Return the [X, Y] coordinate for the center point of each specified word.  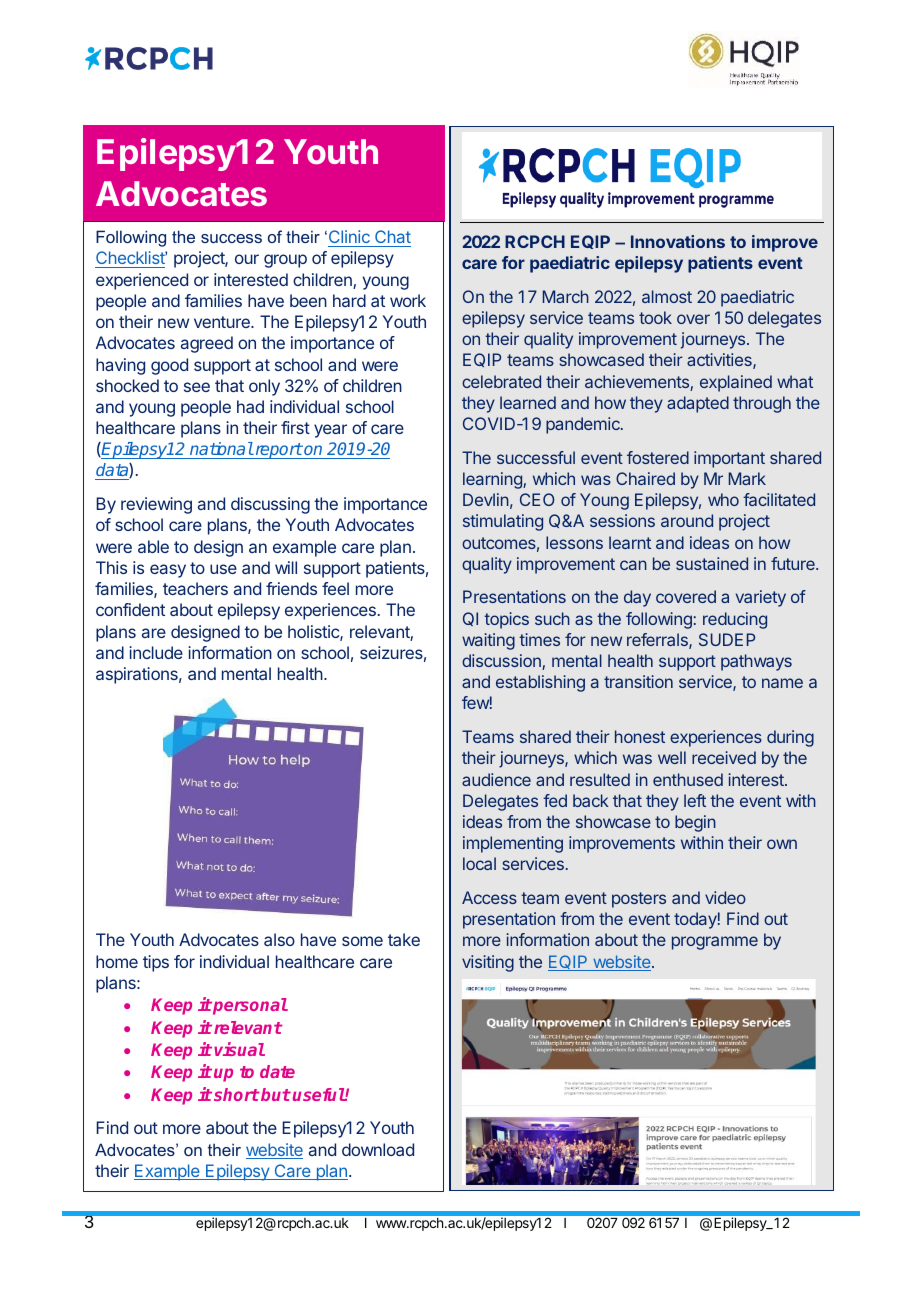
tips [156, 963]
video [725, 897]
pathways [756, 662]
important [729, 459]
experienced [142, 281]
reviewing [156, 505]
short [237, 1094]
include [156, 652]
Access [489, 897]
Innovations [678, 241]
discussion [502, 662]
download [378, 1149]
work [408, 300]
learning [493, 480]
